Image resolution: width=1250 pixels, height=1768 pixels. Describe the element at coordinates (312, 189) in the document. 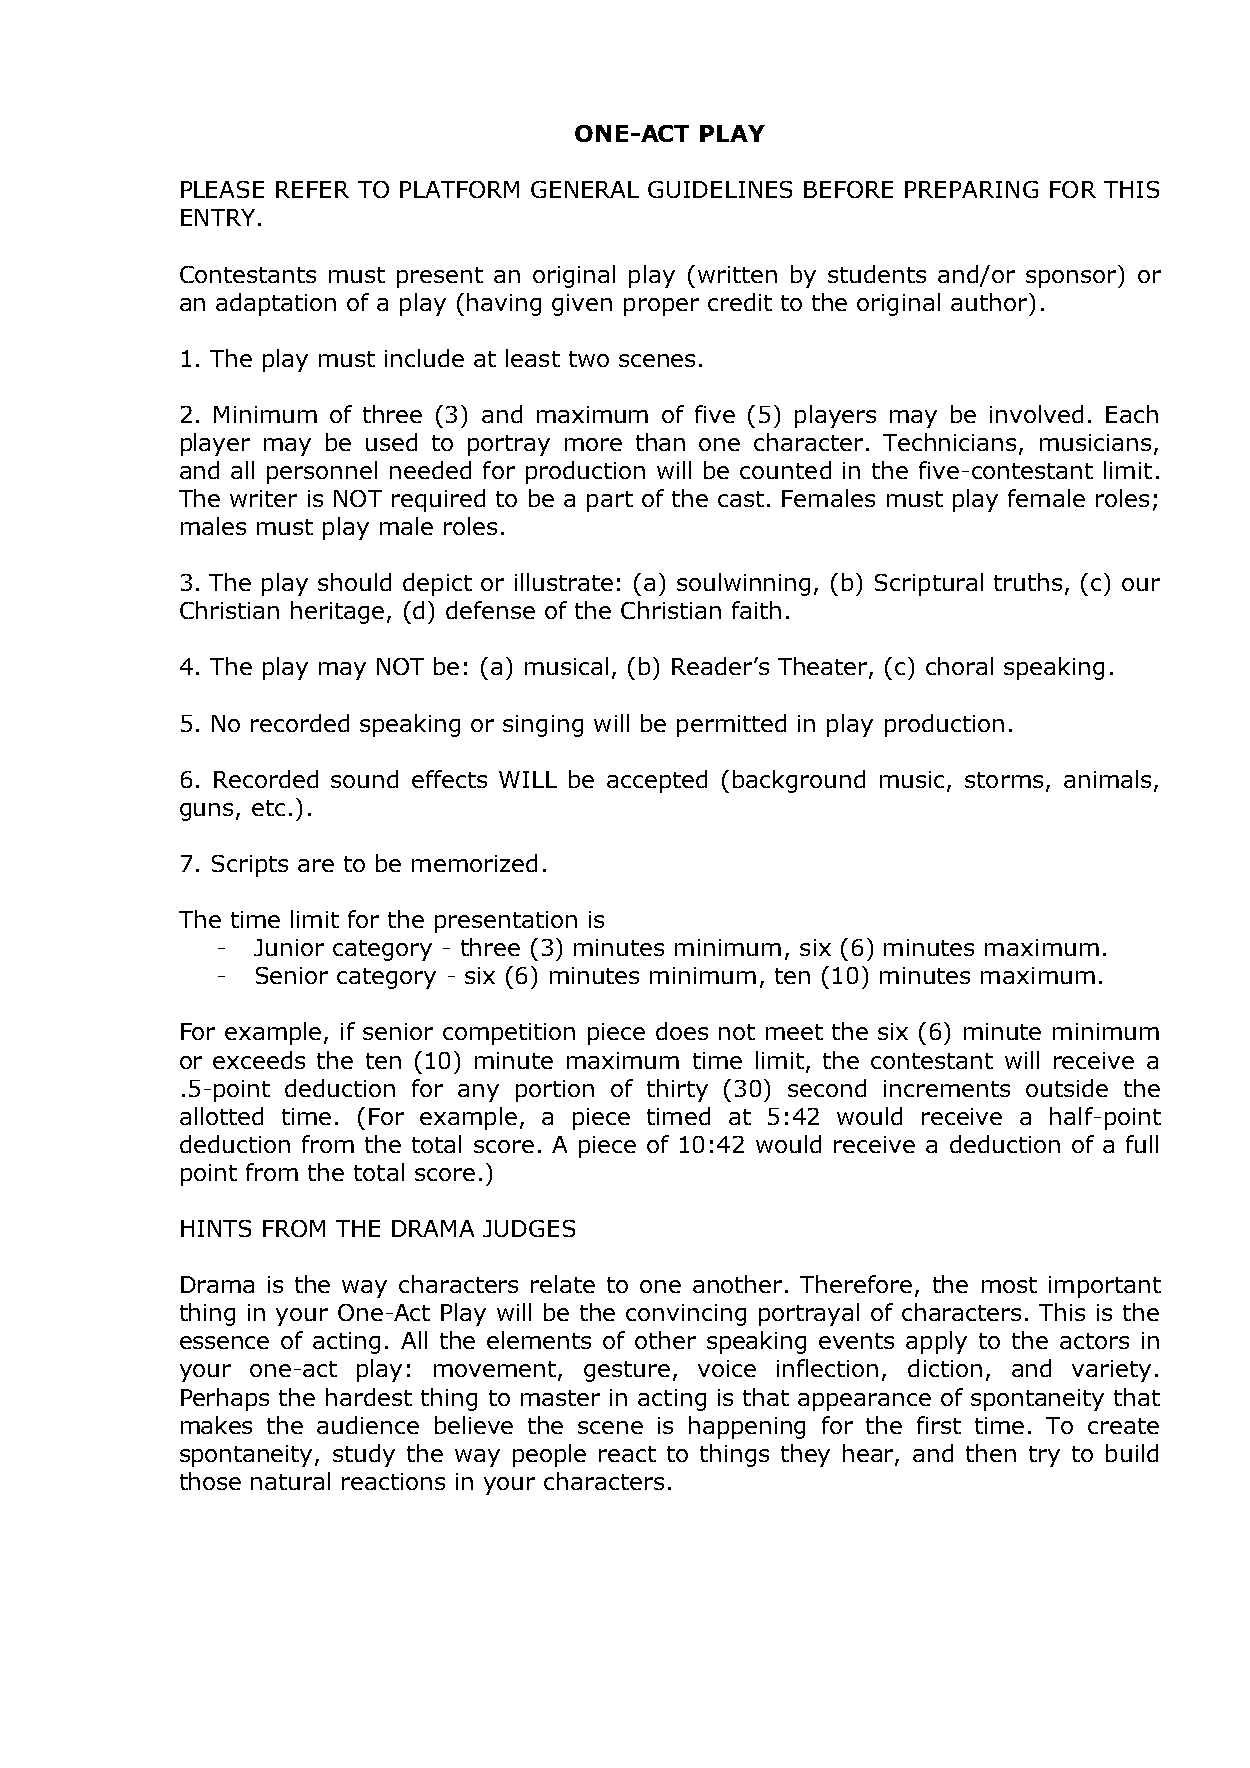

I see `REFER` at that location.
